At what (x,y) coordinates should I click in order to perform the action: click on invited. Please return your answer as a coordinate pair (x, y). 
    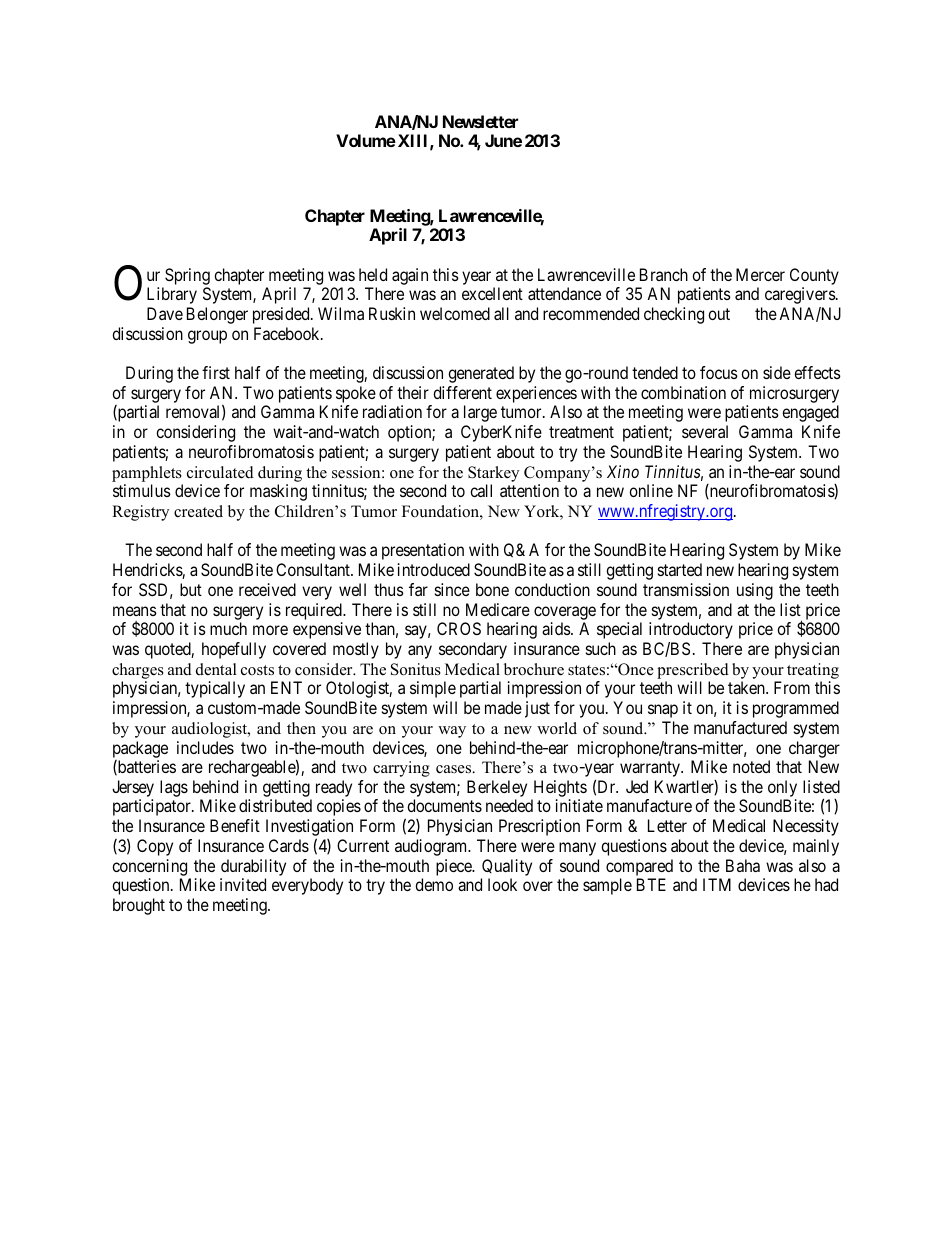
    Looking at the image, I should click on (243, 884).
